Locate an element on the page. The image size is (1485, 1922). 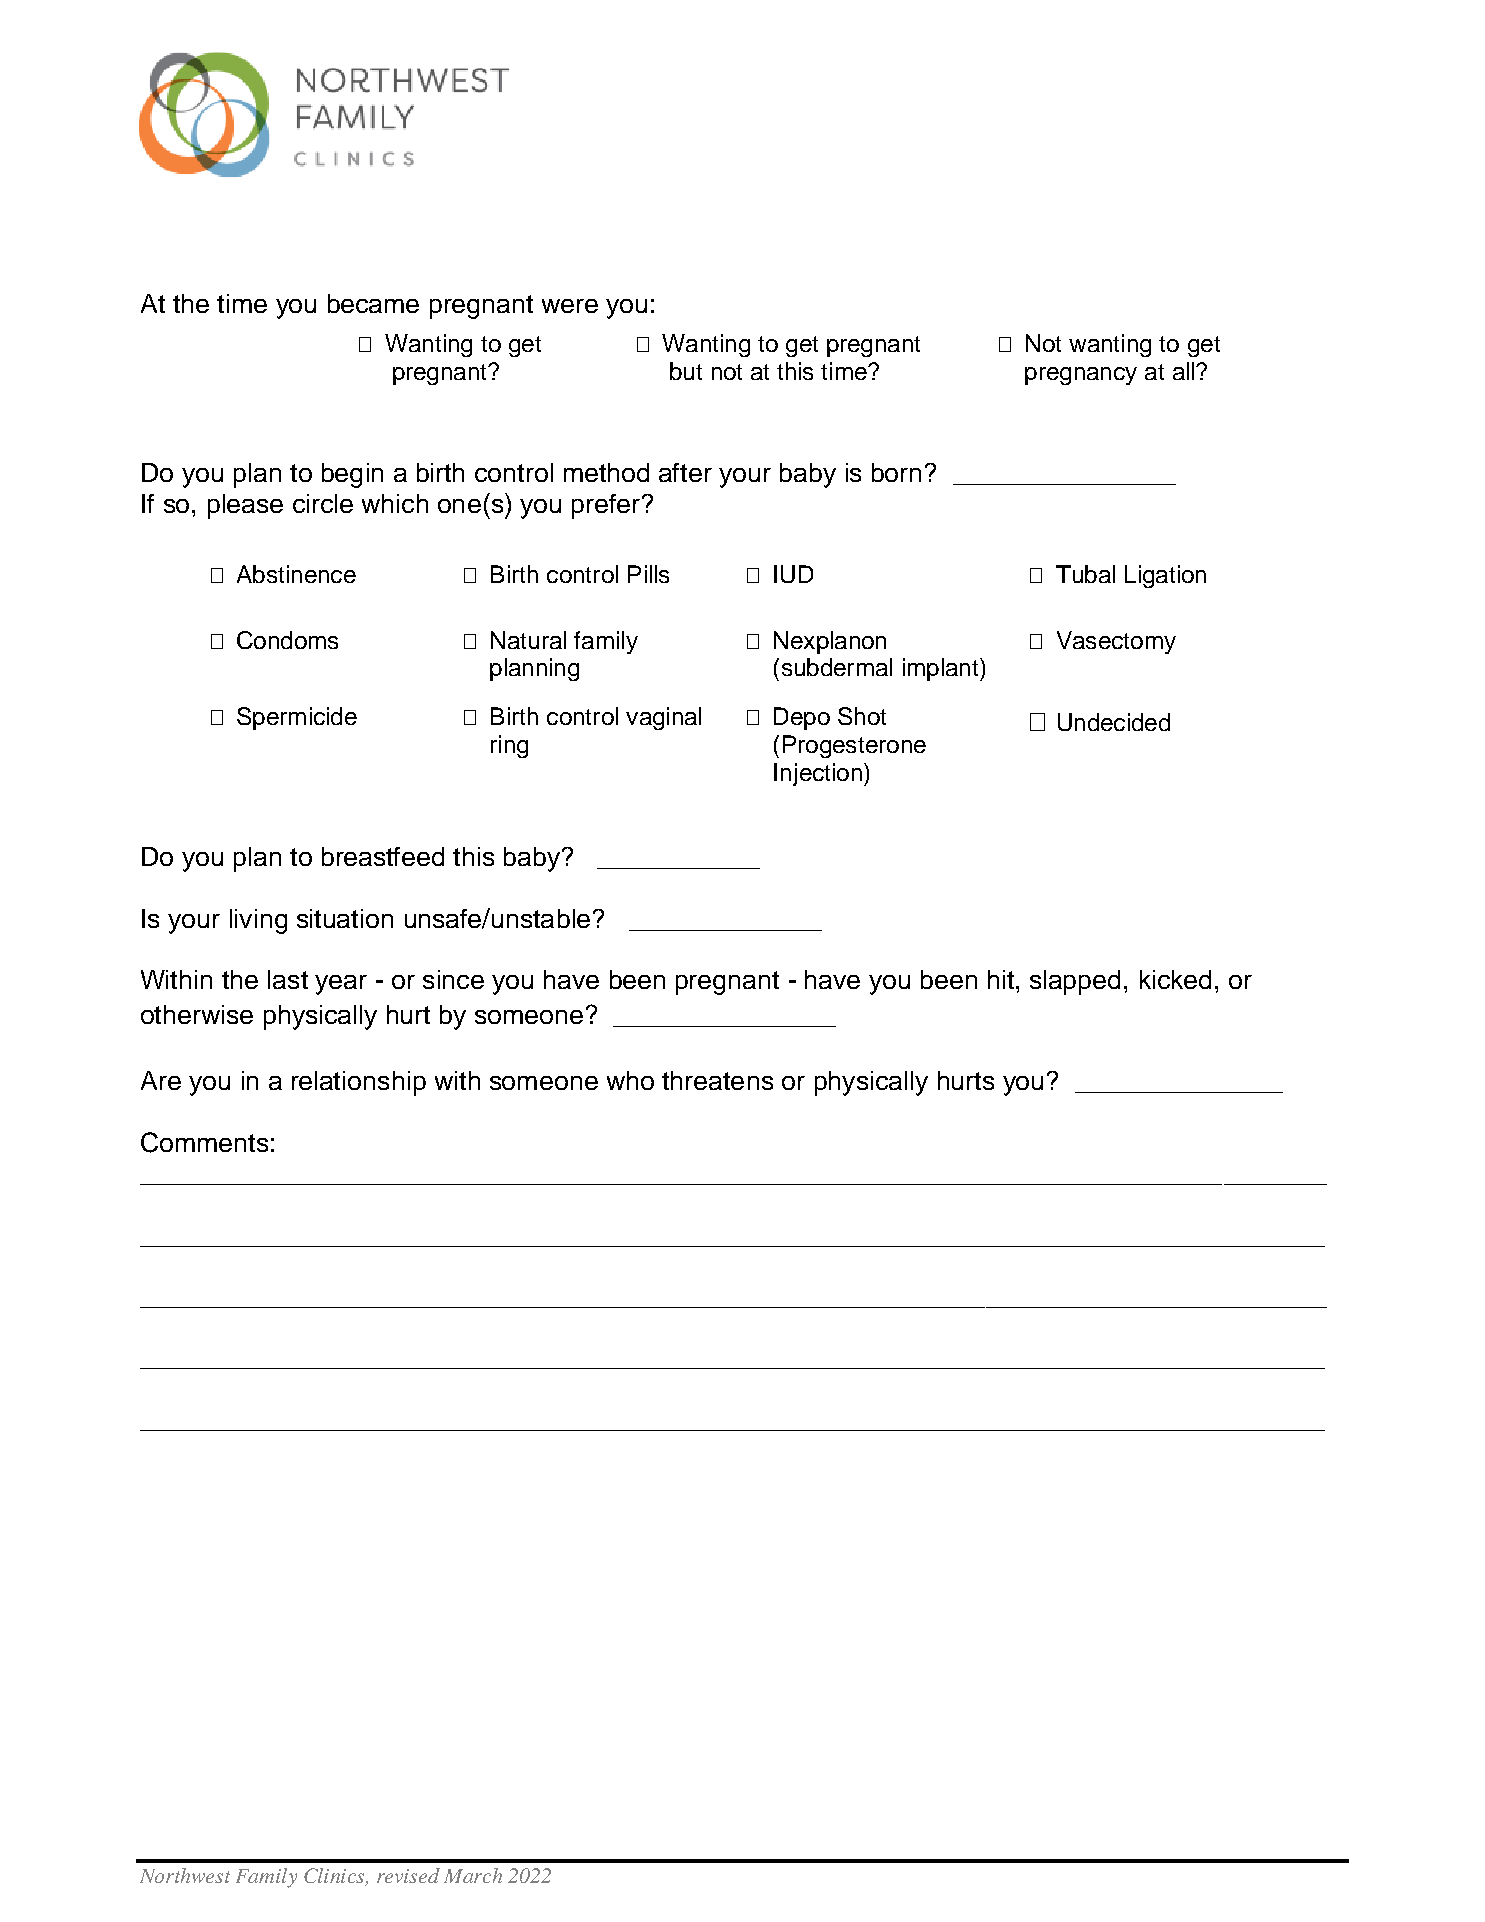
became is located at coordinates (373, 303).
